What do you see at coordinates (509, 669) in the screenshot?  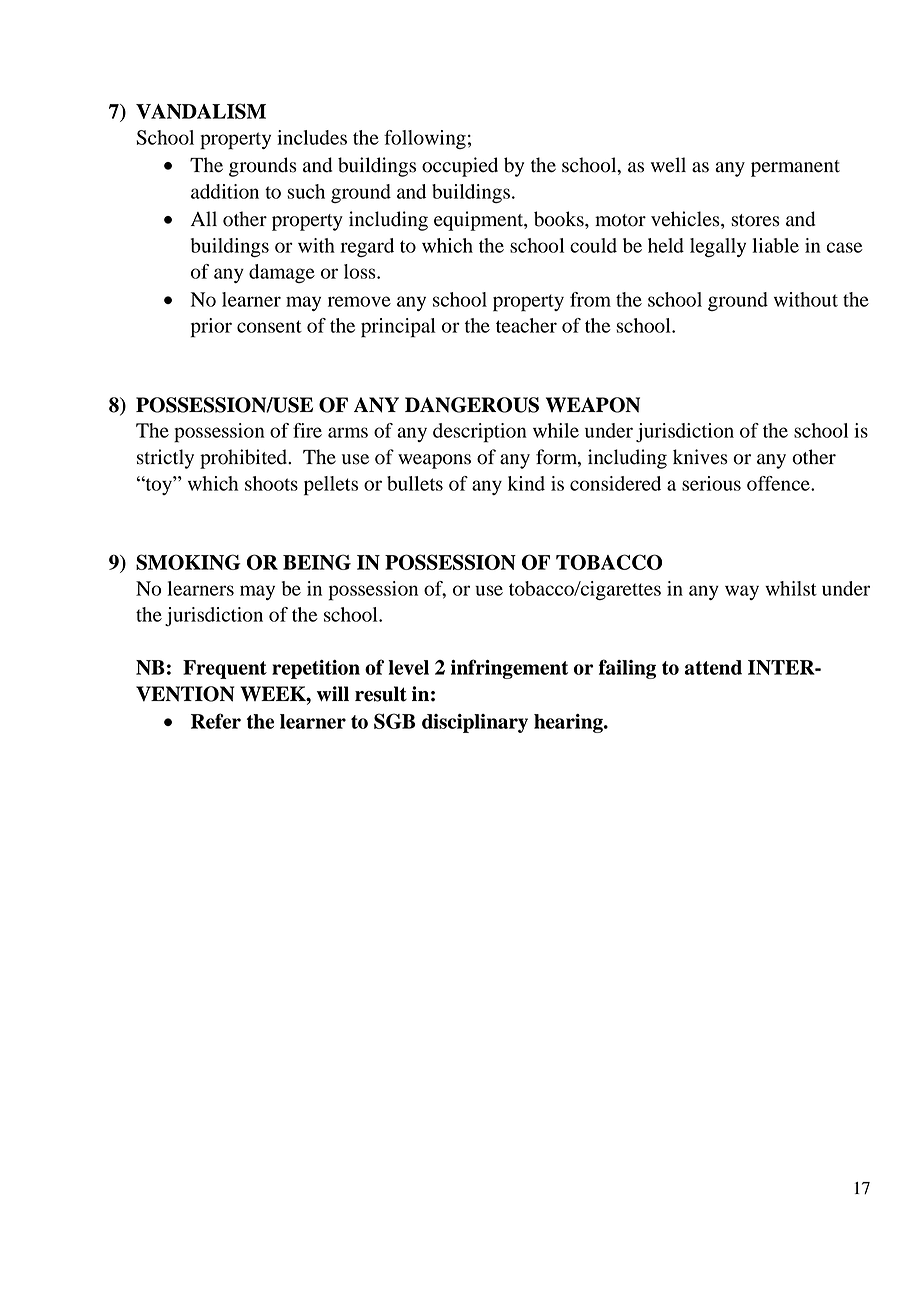 I see `infringement` at bounding box center [509, 669].
